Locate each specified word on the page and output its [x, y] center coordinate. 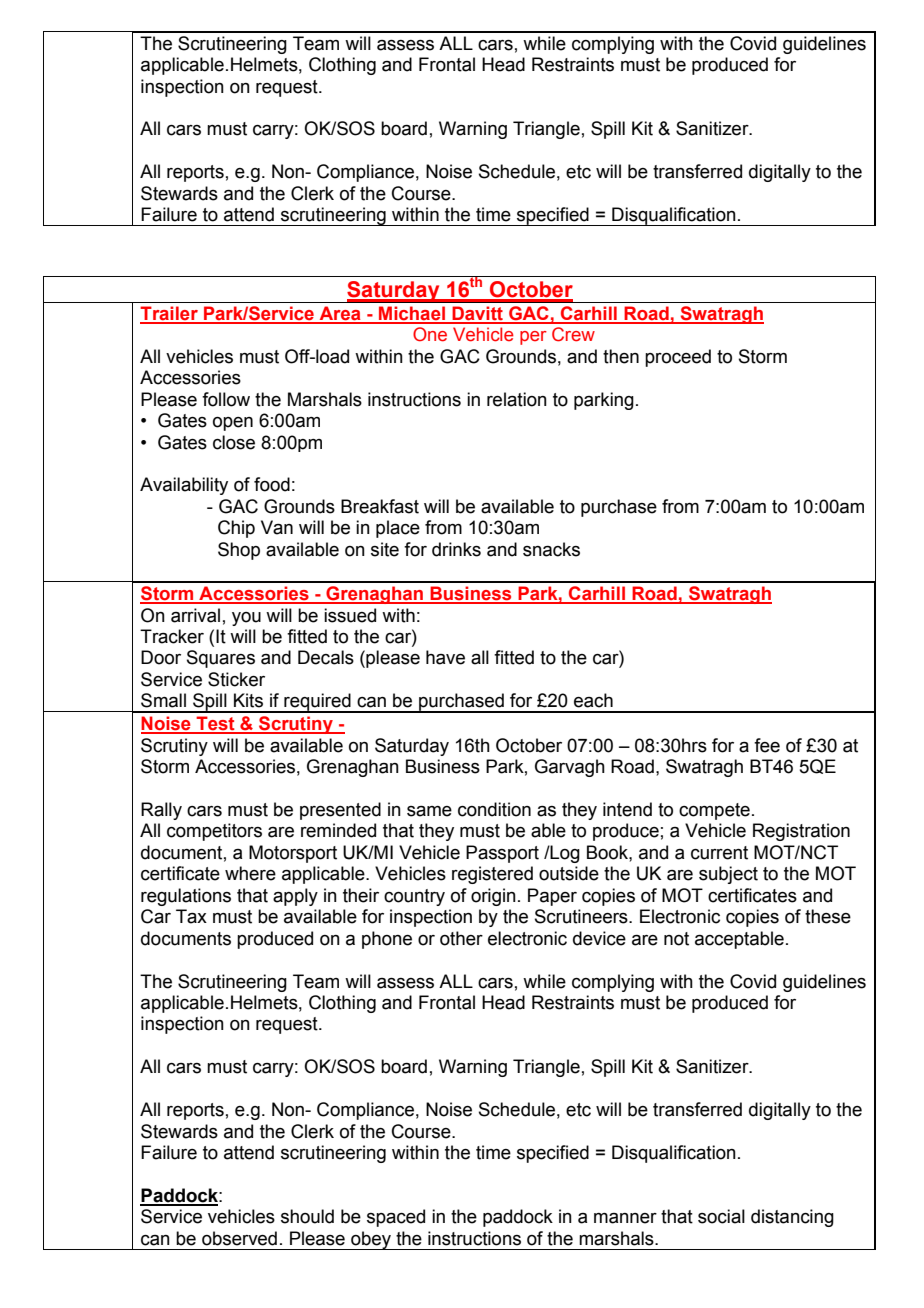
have [445, 657]
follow [226, 399]
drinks [456, 549]
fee [767, 745]
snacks [551, 549]
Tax [191, 916]
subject [728, 875]
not [676, 939]
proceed [678, 358]
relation [517, 399]
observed [239, 1238]
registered [492, 875]
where [250, 873]
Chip [236, 529]
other [461, 938]
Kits [248, 700]
